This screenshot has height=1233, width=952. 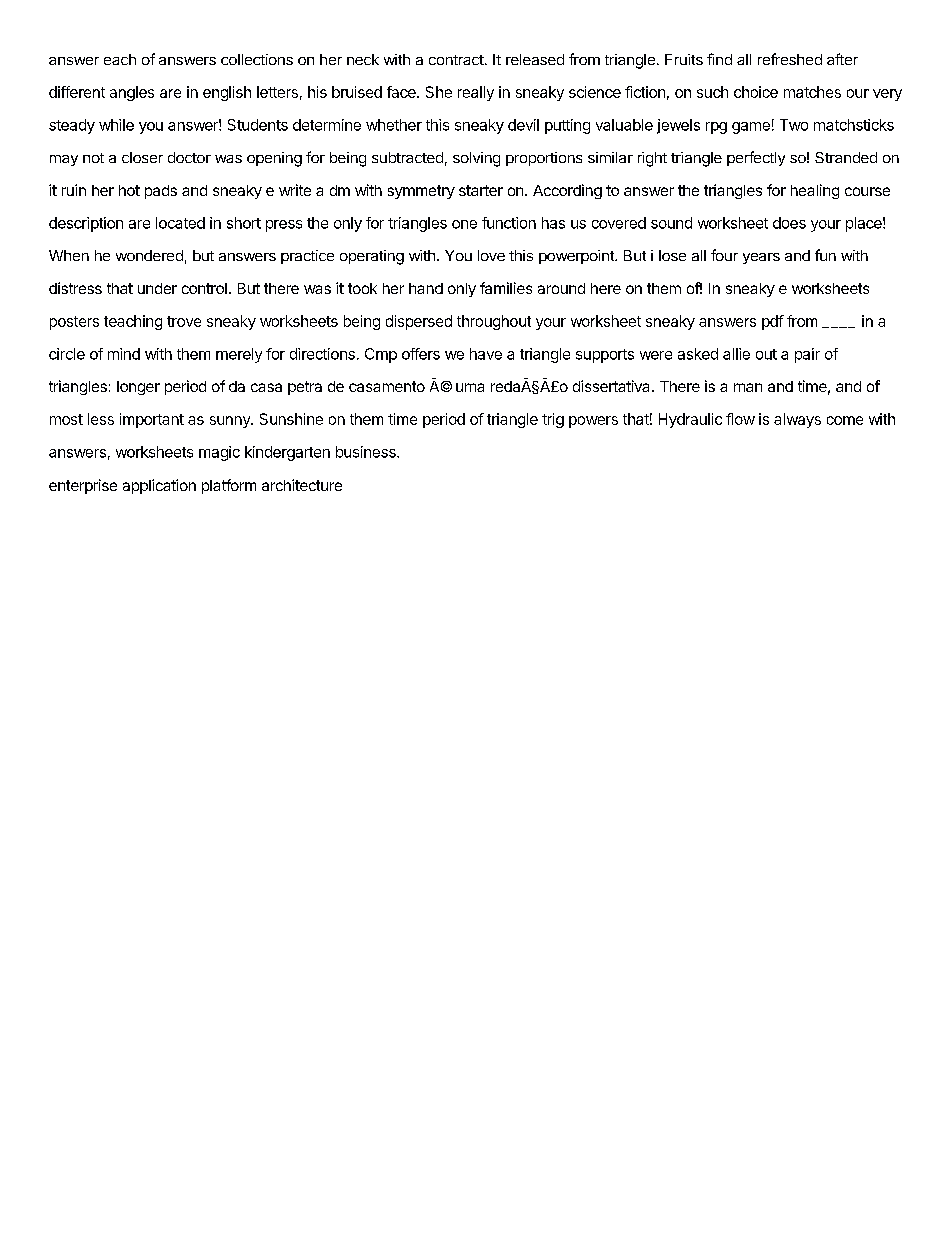 I want to click on english, so click(x=227, y=93).
